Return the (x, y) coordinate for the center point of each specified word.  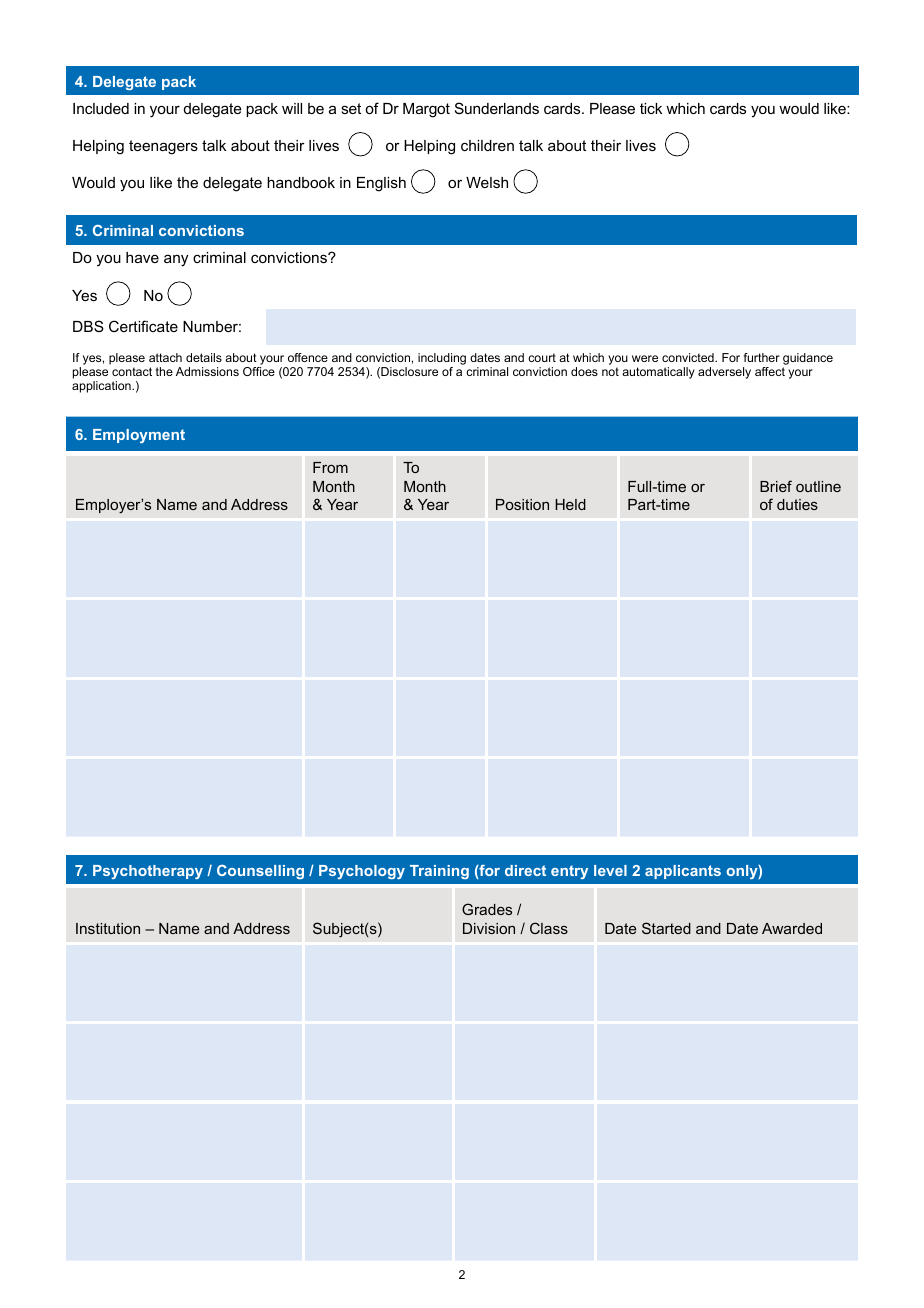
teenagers (163, 147)
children (487, 145)
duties (797, 504)
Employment (139, 436)
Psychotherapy (148, 872)
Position (522, 504)
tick (651, 108)
